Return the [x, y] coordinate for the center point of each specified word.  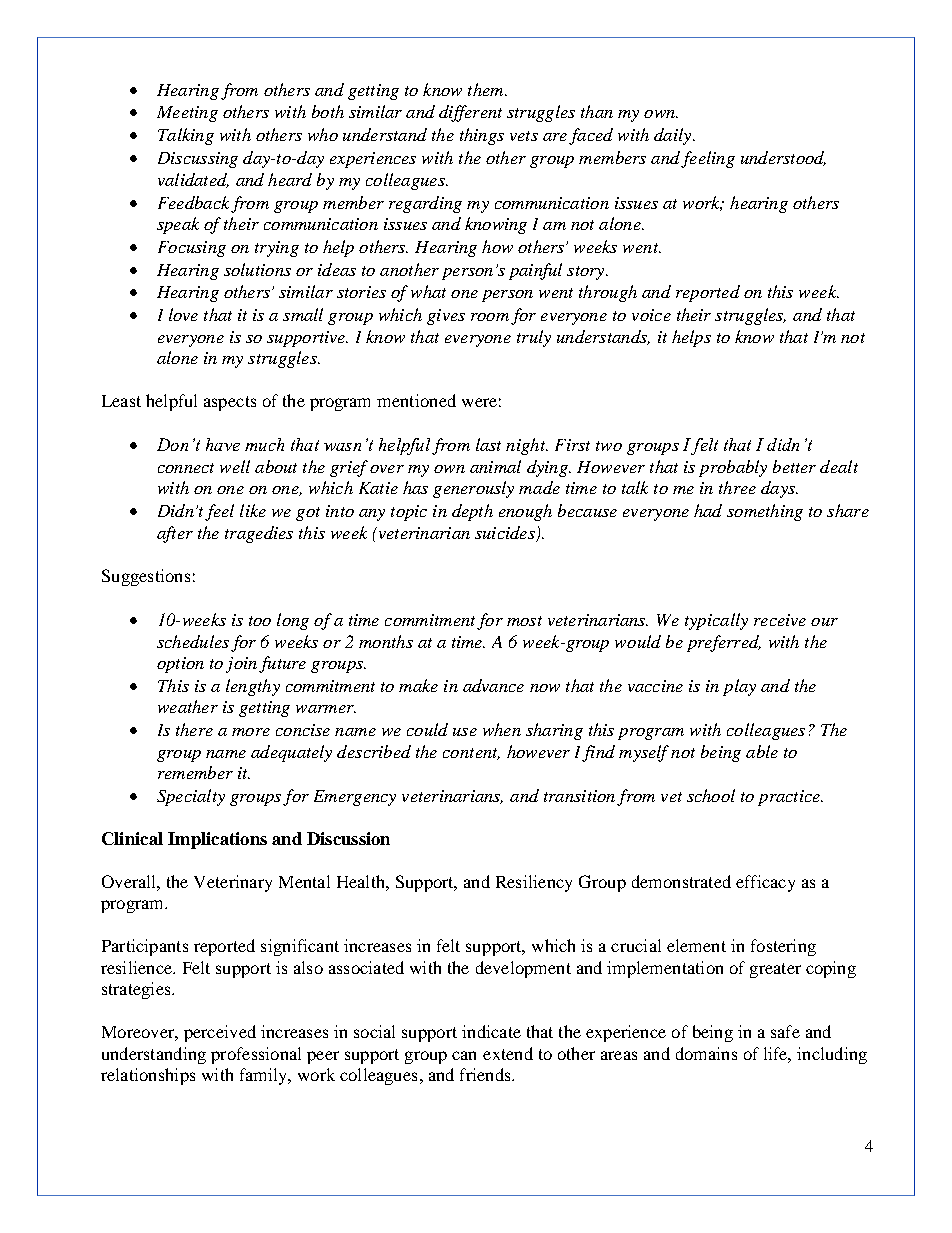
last [488, 444]
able [762, 751]
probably [733, 468]
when [502, 729]
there [194, 729]
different [470, 113]
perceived [220, 1033]
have [223, 444]
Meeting [187, 114]
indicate [491, 1031]
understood [783, 158]
